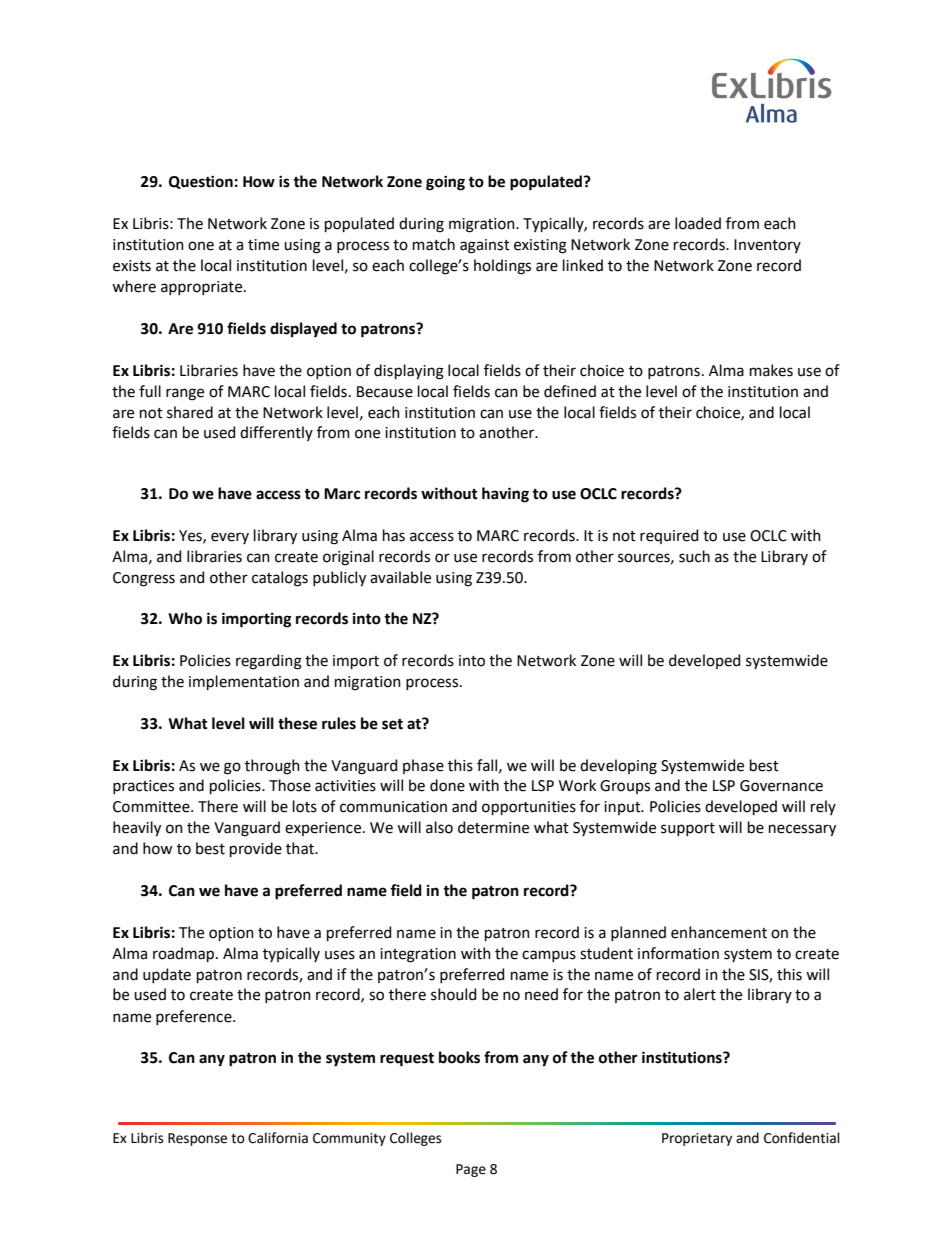 This page has height=1233, width=952. Describe the element at coordinates (771, 370) in the page. I see `makes` at that location.
